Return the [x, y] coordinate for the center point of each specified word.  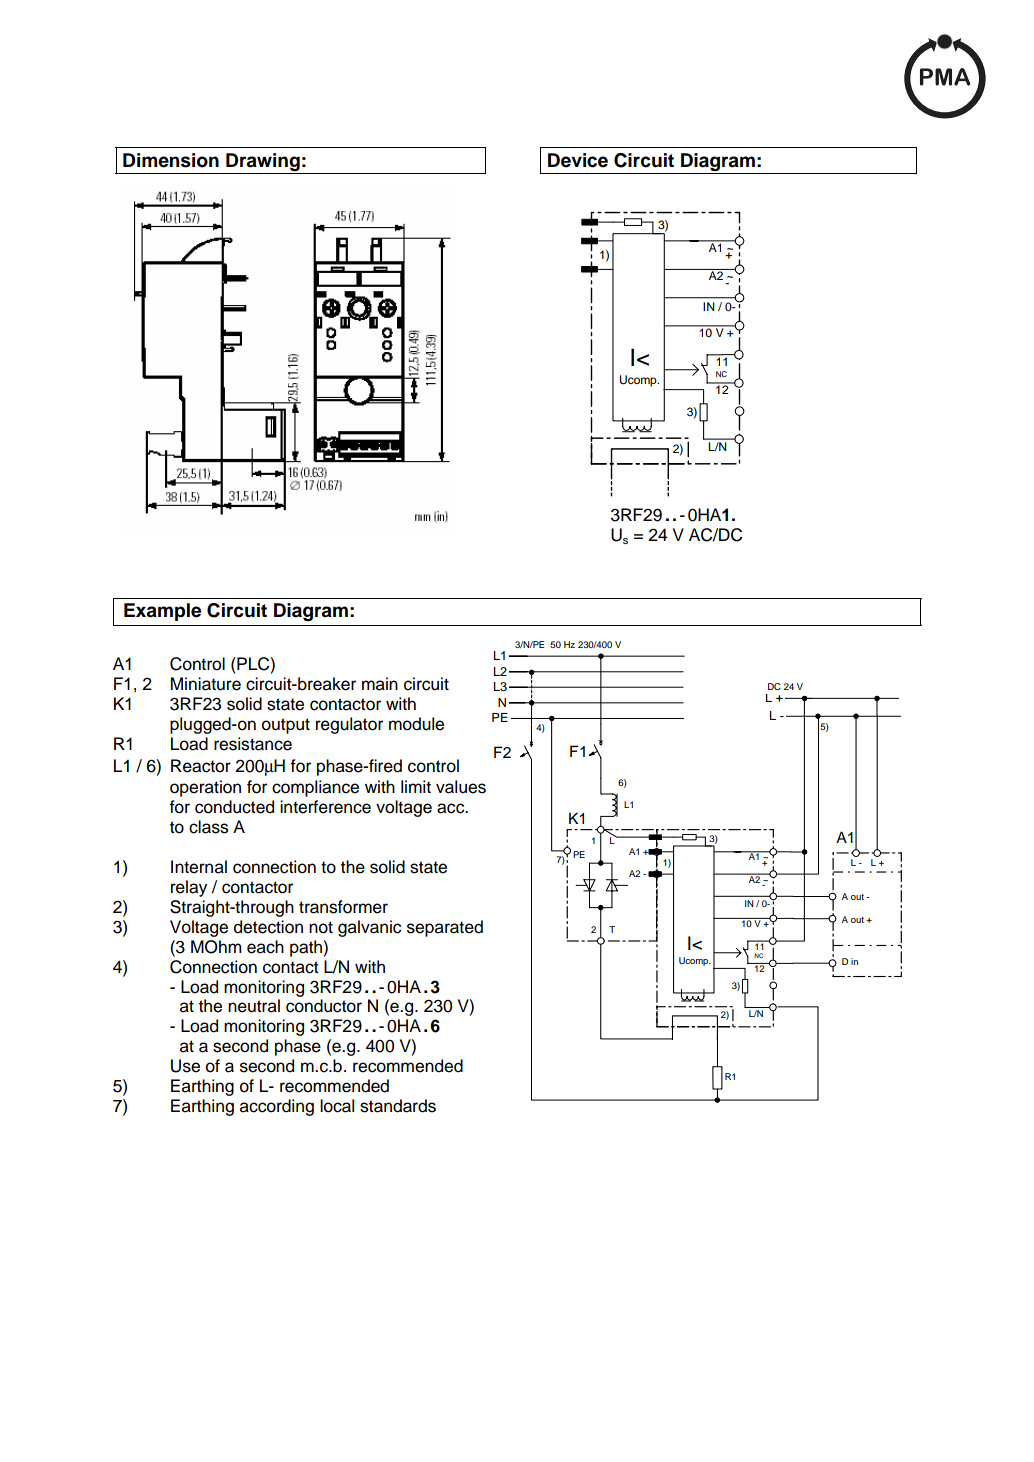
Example [162, 612]
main [380, 684]
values [461, 787]
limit [416, 786]
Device [578, 160]
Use [185, 1066]
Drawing [263, 163]
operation [205, 788]
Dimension [171, 160]
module [416, 724]
